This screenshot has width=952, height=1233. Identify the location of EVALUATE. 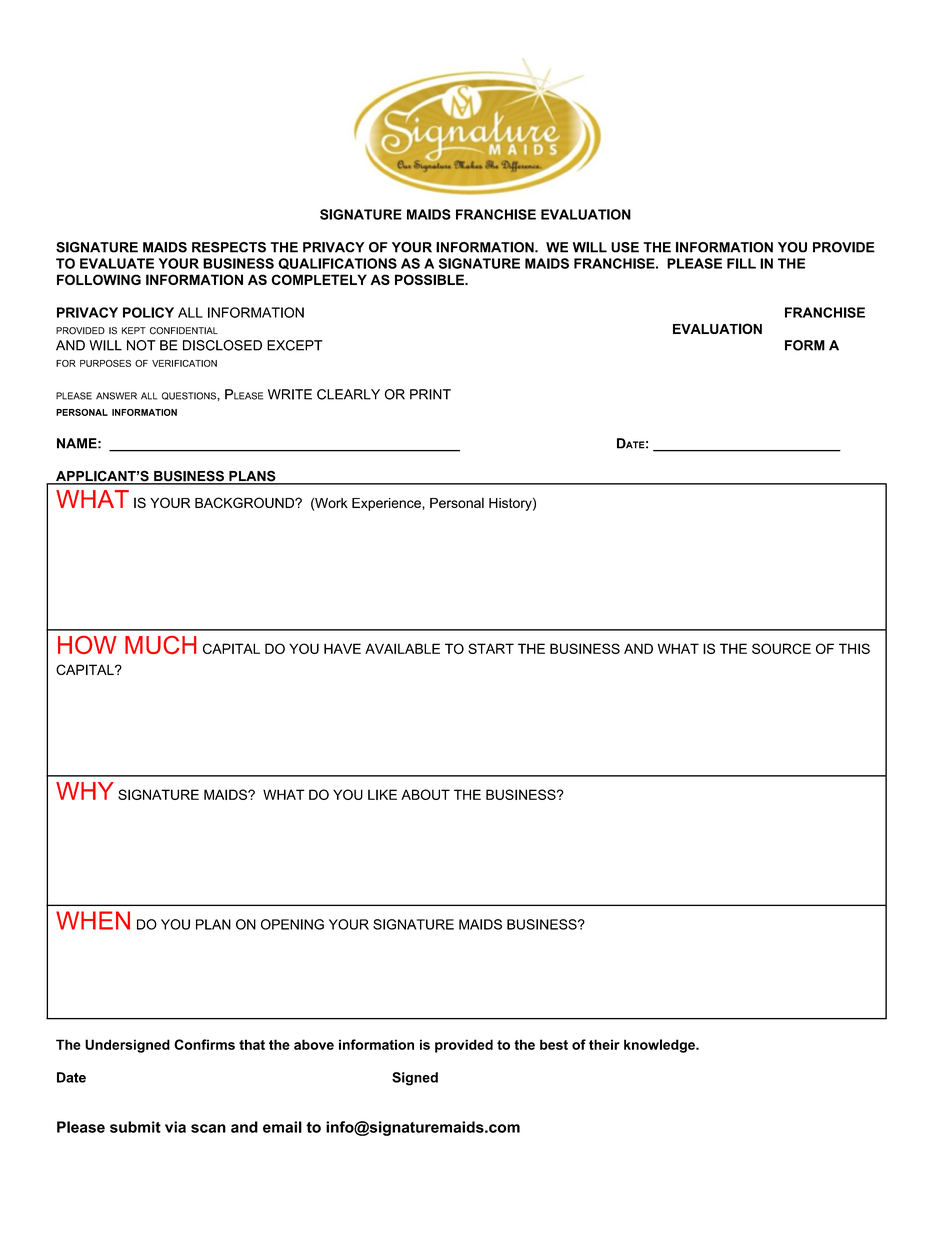
(117, 263).
